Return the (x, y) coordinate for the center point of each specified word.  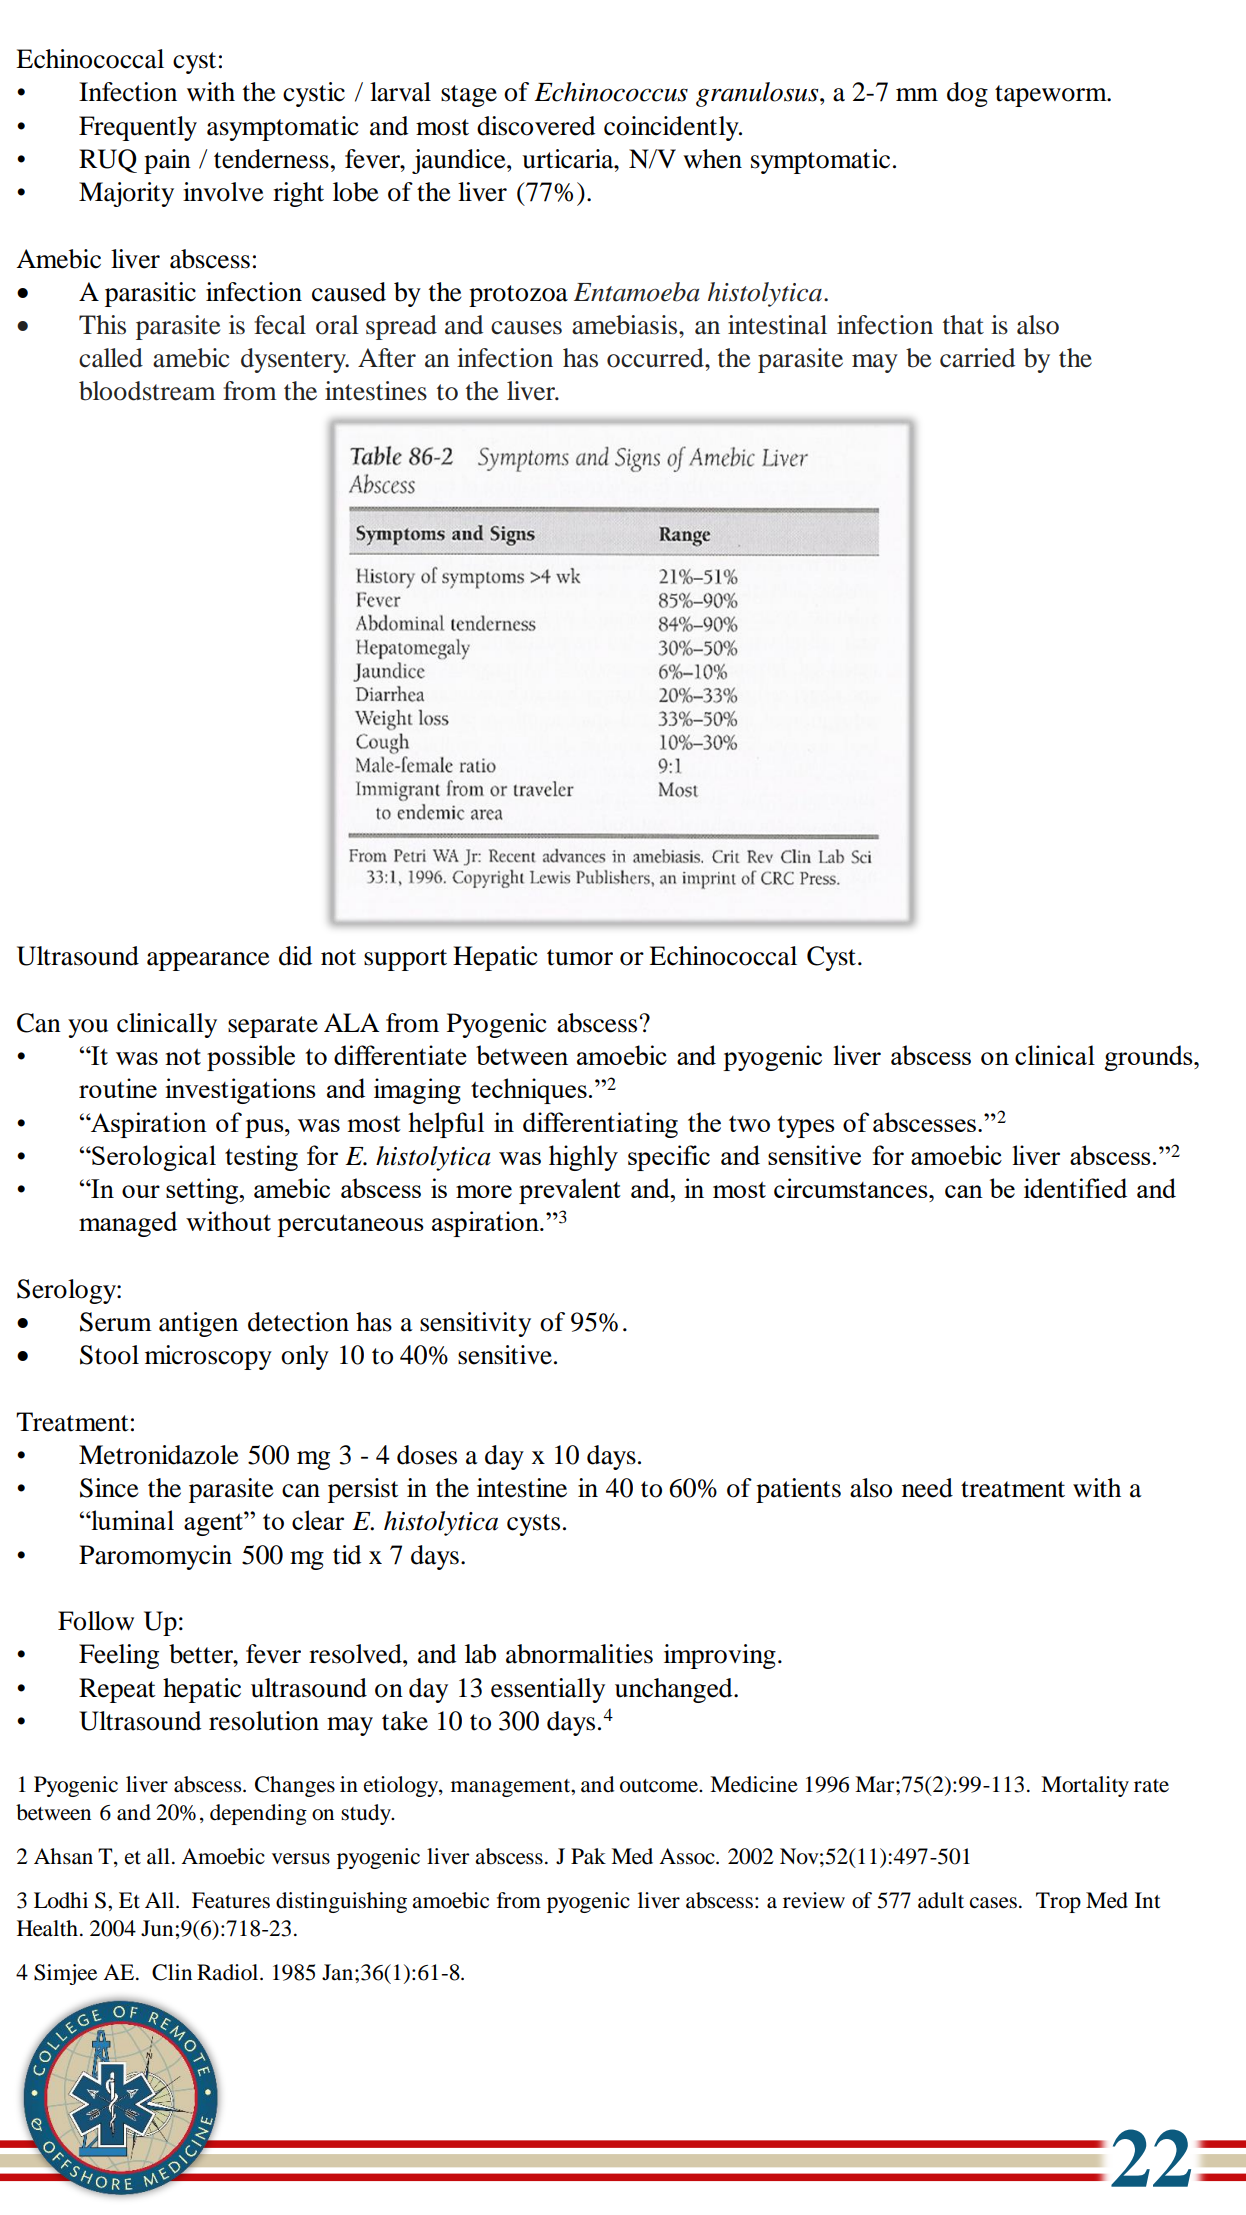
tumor (580, 957)
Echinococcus (611, 92)
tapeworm (1052, 96)
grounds (1149, 1058)
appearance (208, 961)
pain (167, 161)
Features (231, 1900)
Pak (588, 1856)
